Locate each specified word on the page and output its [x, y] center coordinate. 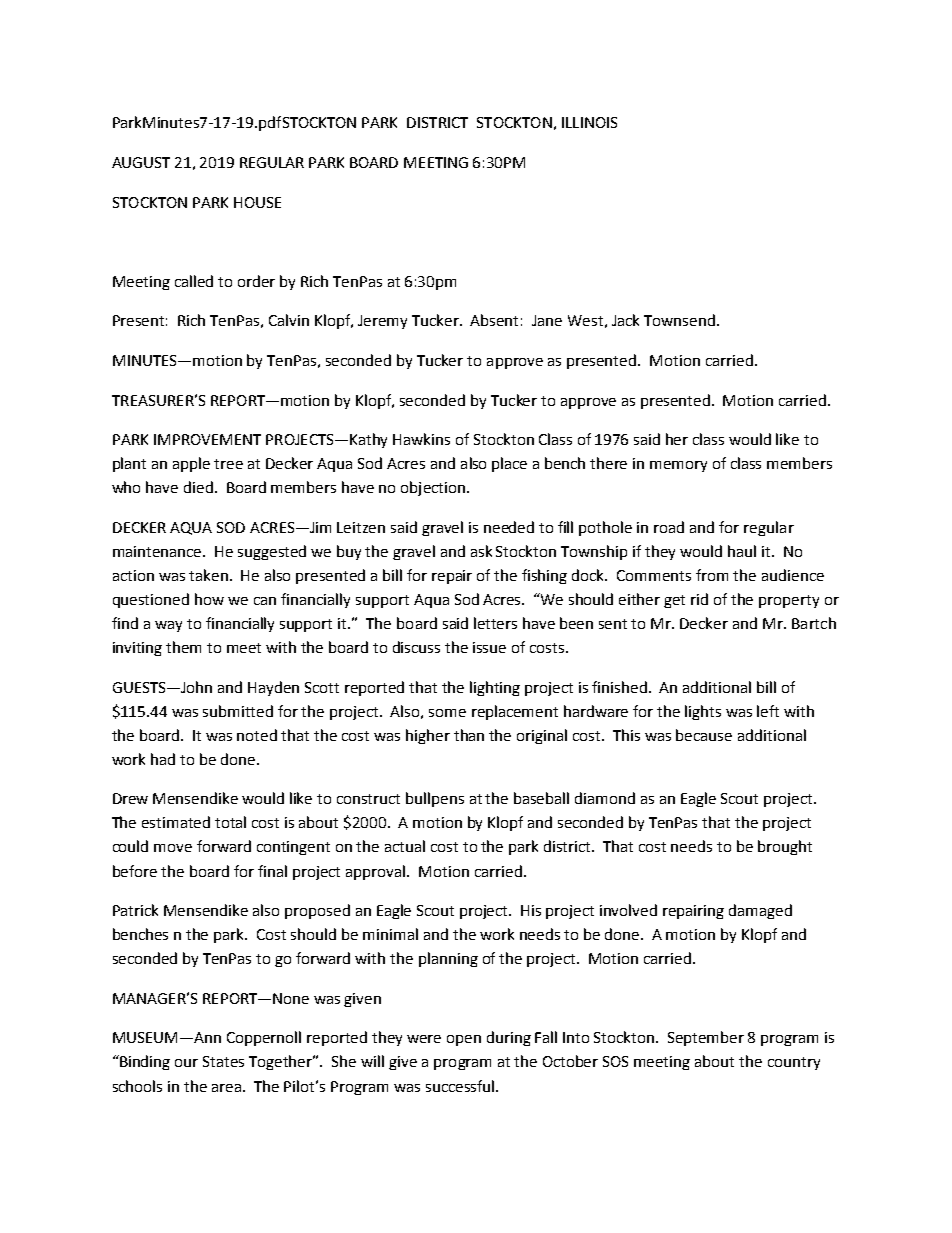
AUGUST [141, 162]
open [464, 1040]
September [706, 1038]
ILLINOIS [589, 122]
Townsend [679, 320]
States [223, 1061]
